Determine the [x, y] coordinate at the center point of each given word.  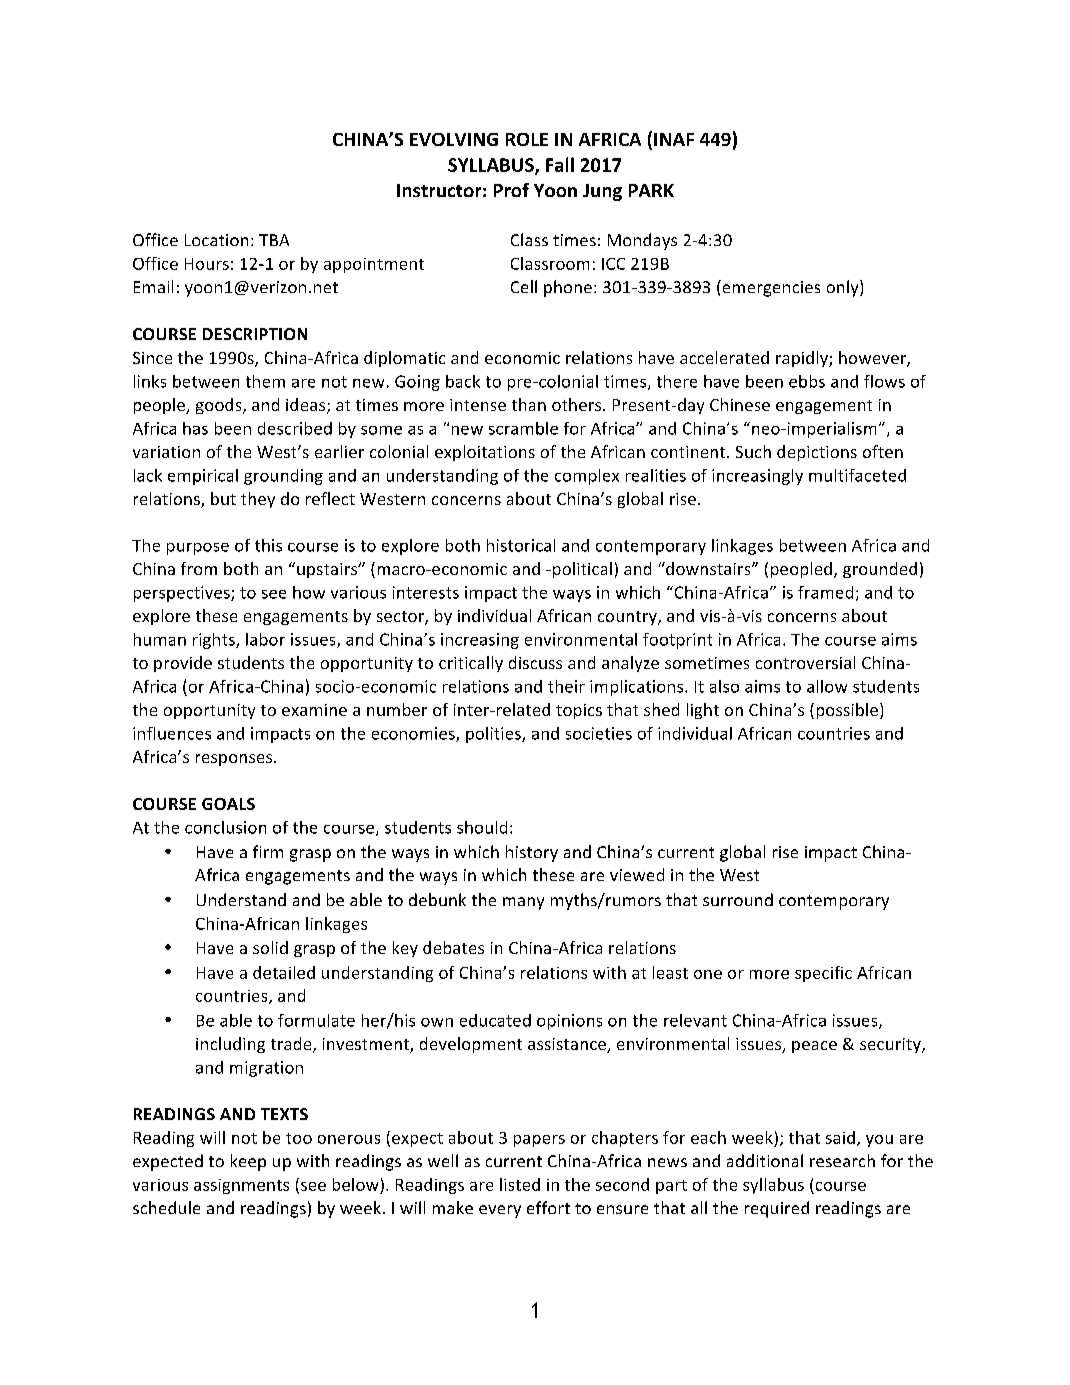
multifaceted [857, 475]
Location [216, 240]
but [223, 498]
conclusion [225, 827]
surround [738, 899]
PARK [651, 190]
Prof [511, 190]
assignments [241, 1186]
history [532, 853]
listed [520, 1184]
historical [521, 545]
